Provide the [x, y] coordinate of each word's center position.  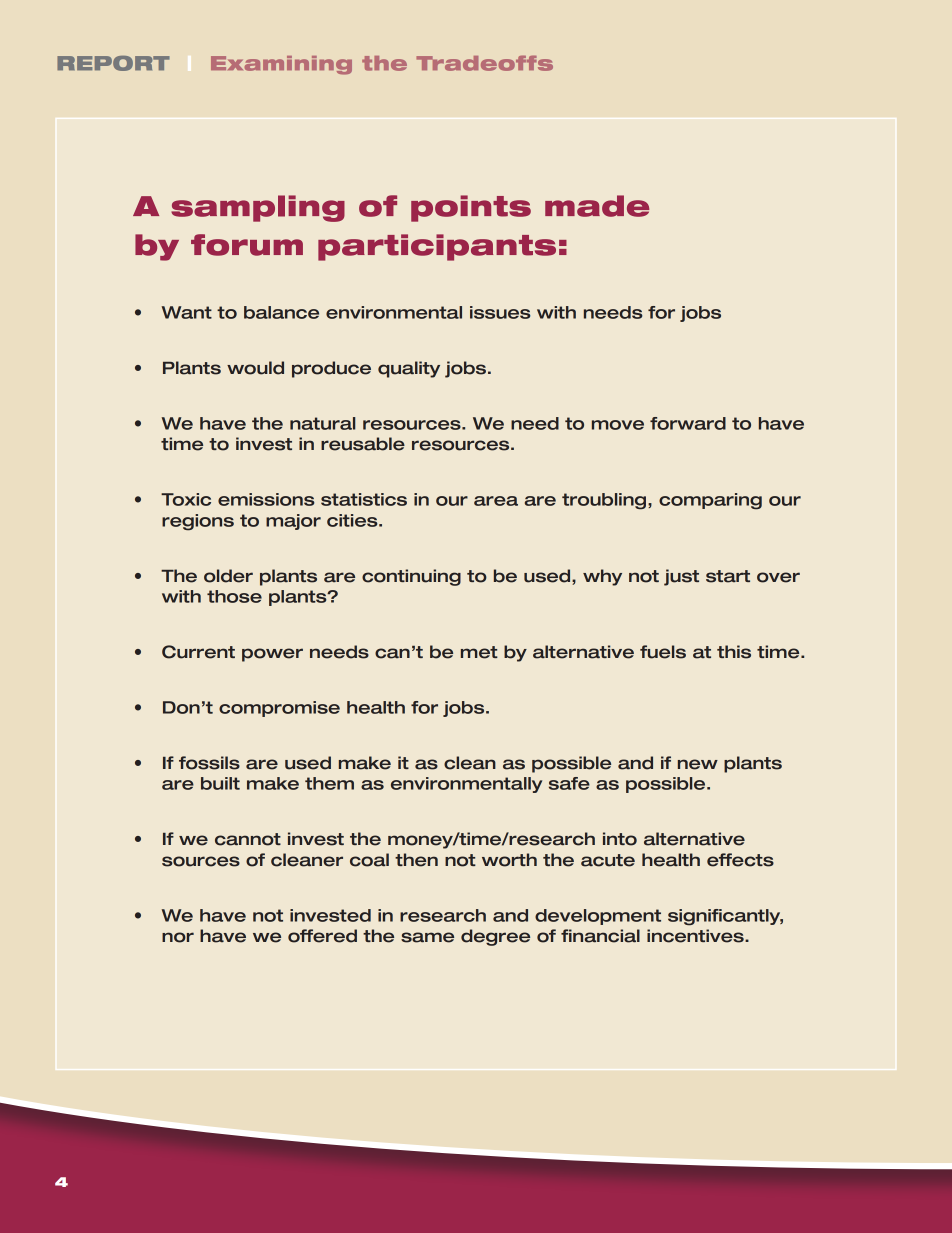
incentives [696, 936]
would [255, 368]
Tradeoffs [484, 63]
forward [688, 423]
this [734, 652]
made [597, 206]
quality [409, 369]
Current [198, 652]
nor [178, 937]
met [479, 652]
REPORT [113, 63]
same [427, 937]
